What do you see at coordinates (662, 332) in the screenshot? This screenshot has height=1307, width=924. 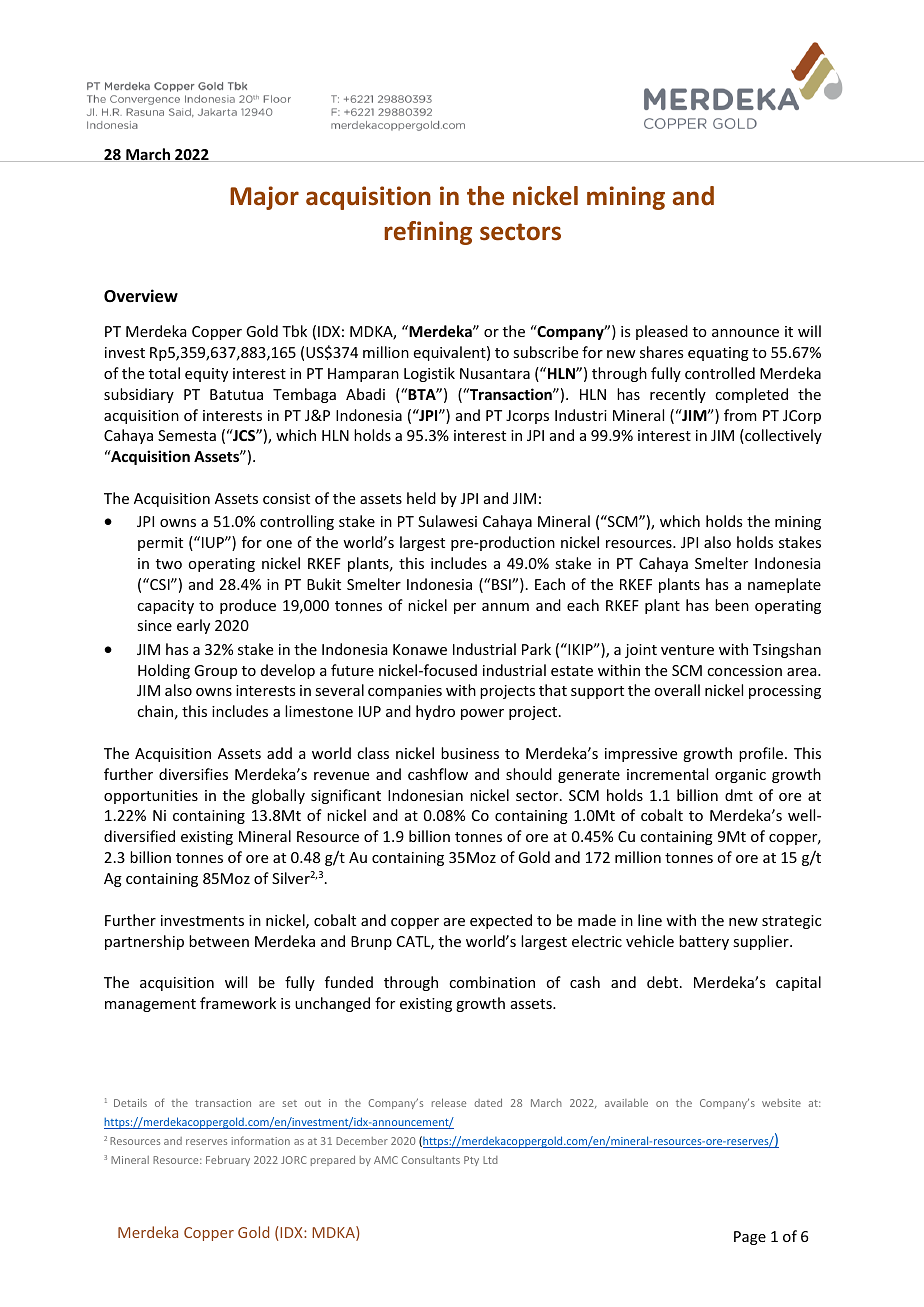 I see `pleased` at bounding box center [662, 332].
